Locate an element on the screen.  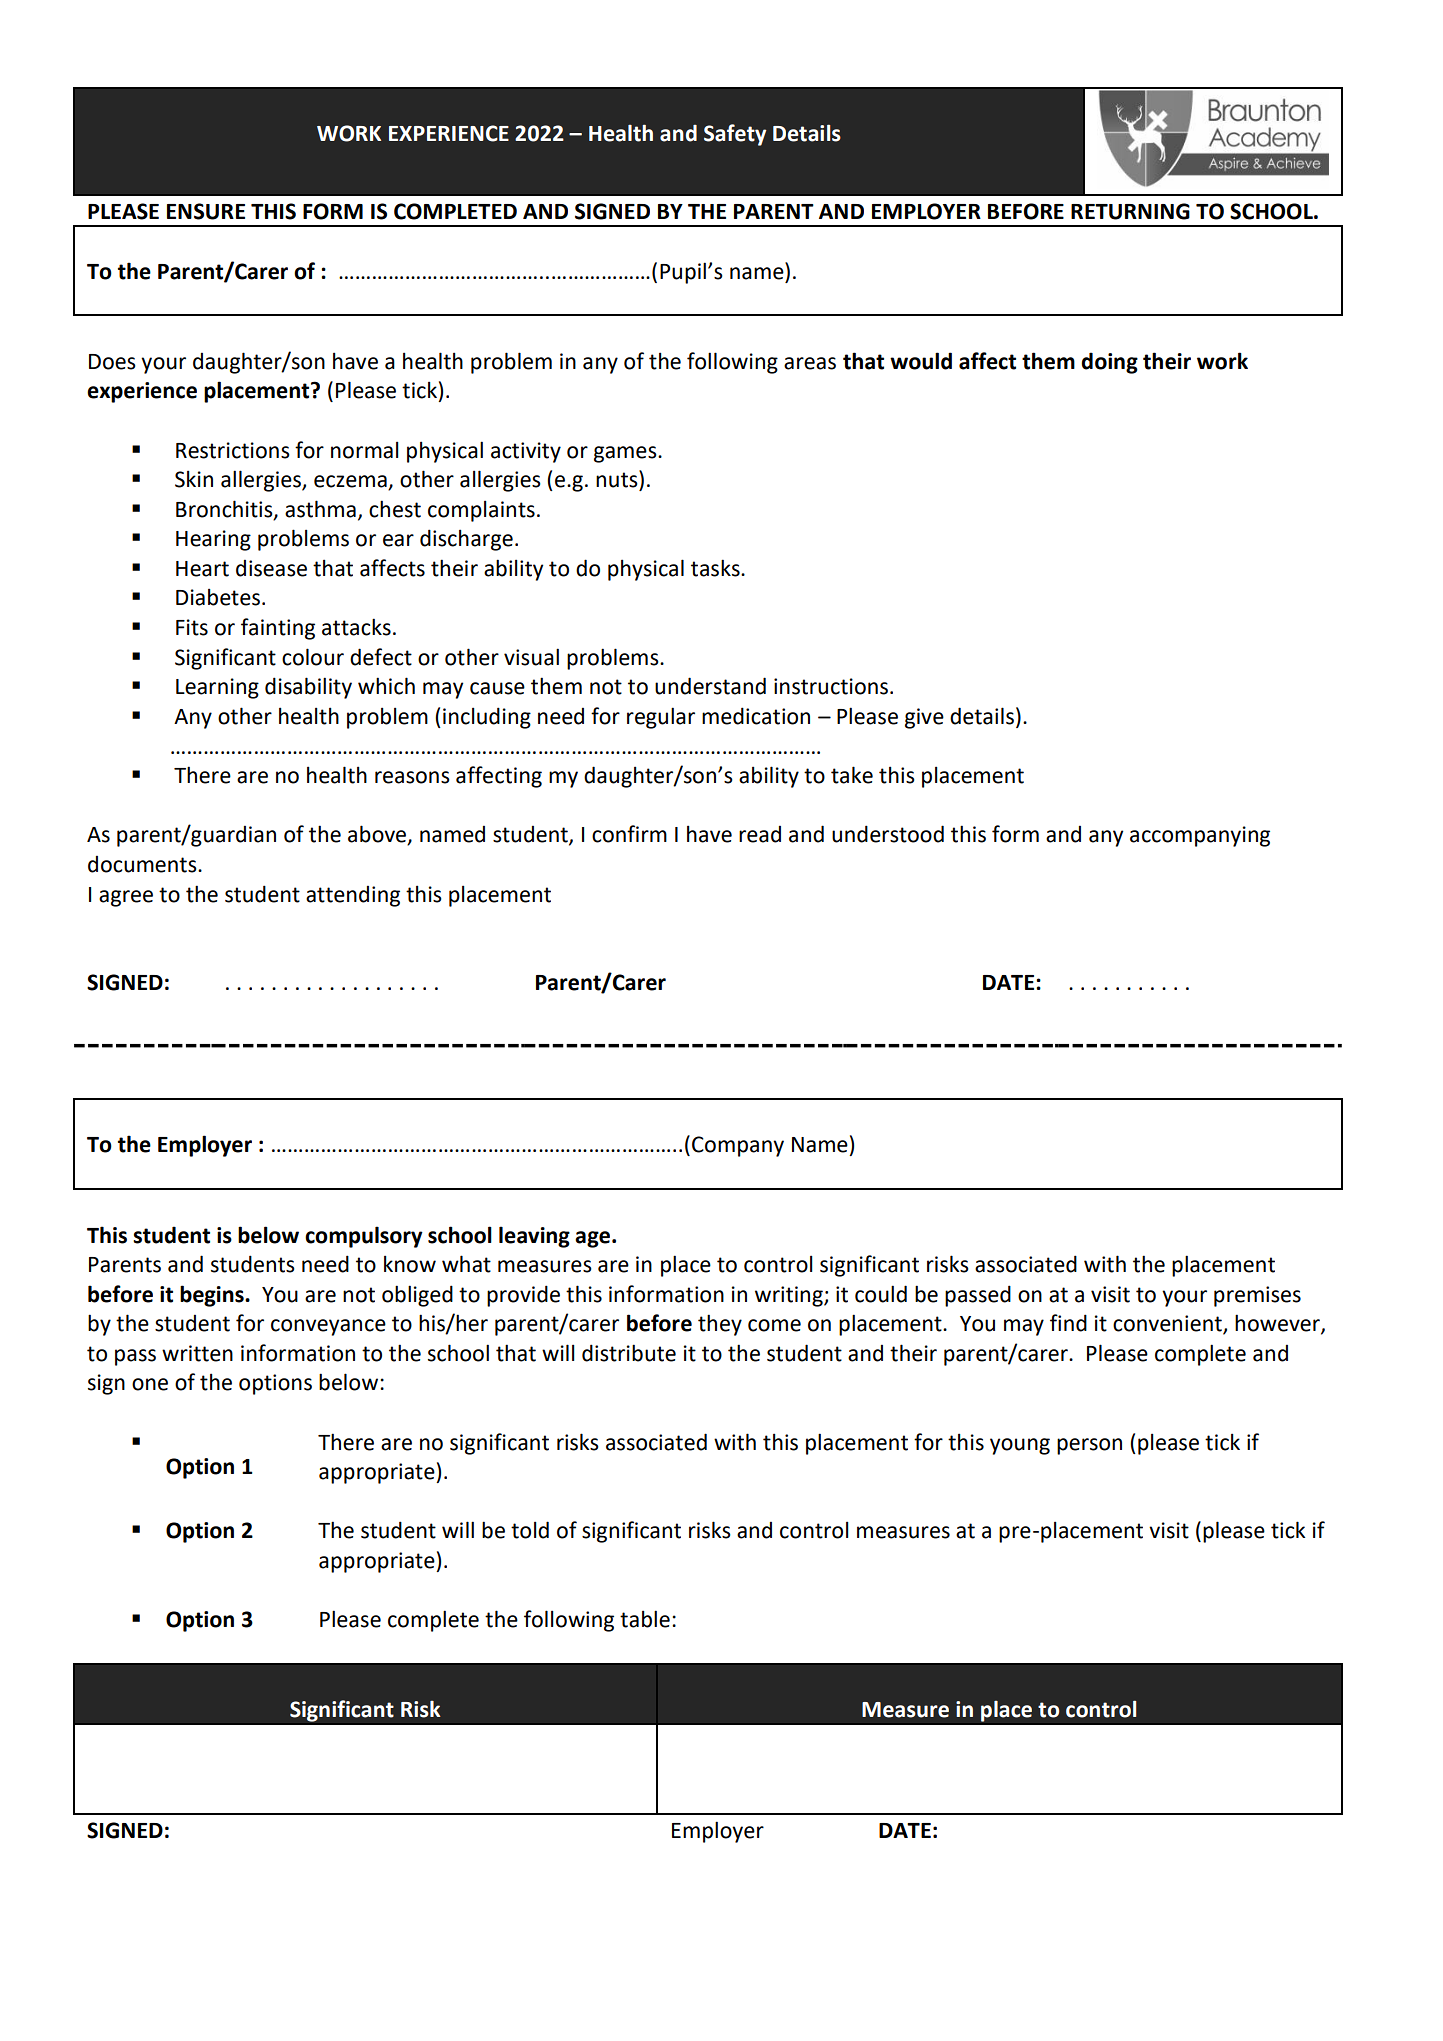
Safety is located at coordinates (735, 135).
